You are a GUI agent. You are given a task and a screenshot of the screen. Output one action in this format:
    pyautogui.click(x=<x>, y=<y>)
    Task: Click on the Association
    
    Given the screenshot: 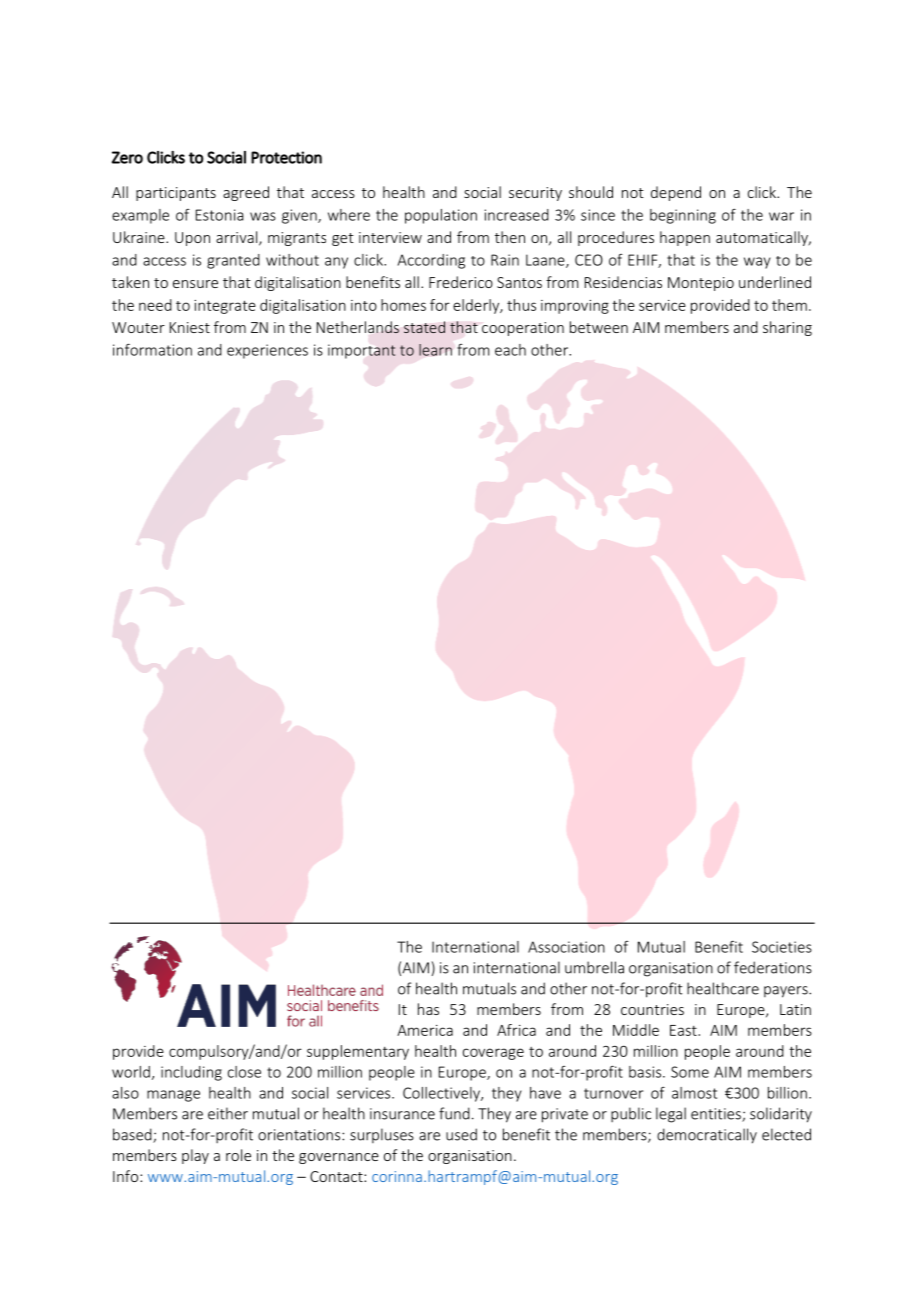 What is the action you would take?
    pyautogui.click(x=566, y=947)
